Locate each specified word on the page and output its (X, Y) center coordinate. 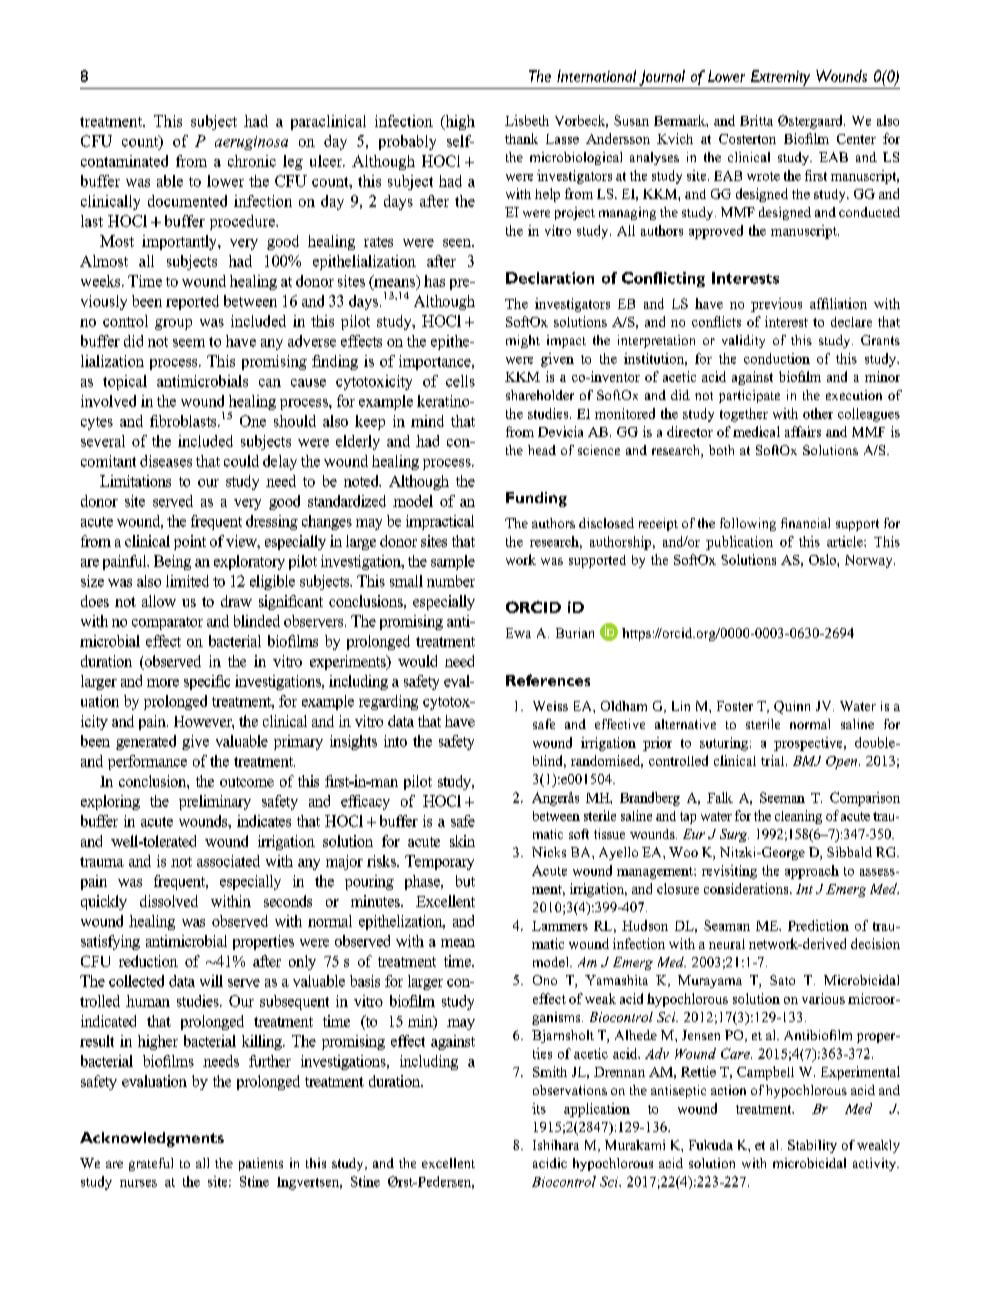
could (241, 461)
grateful (151, 1164)
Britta (756, 120)
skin (462, 841)
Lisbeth (527, 120)
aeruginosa (251, 143)
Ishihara (556, 1145)
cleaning (798, 817)
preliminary (215, 802)
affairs (803, 431)
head (542, 450)
